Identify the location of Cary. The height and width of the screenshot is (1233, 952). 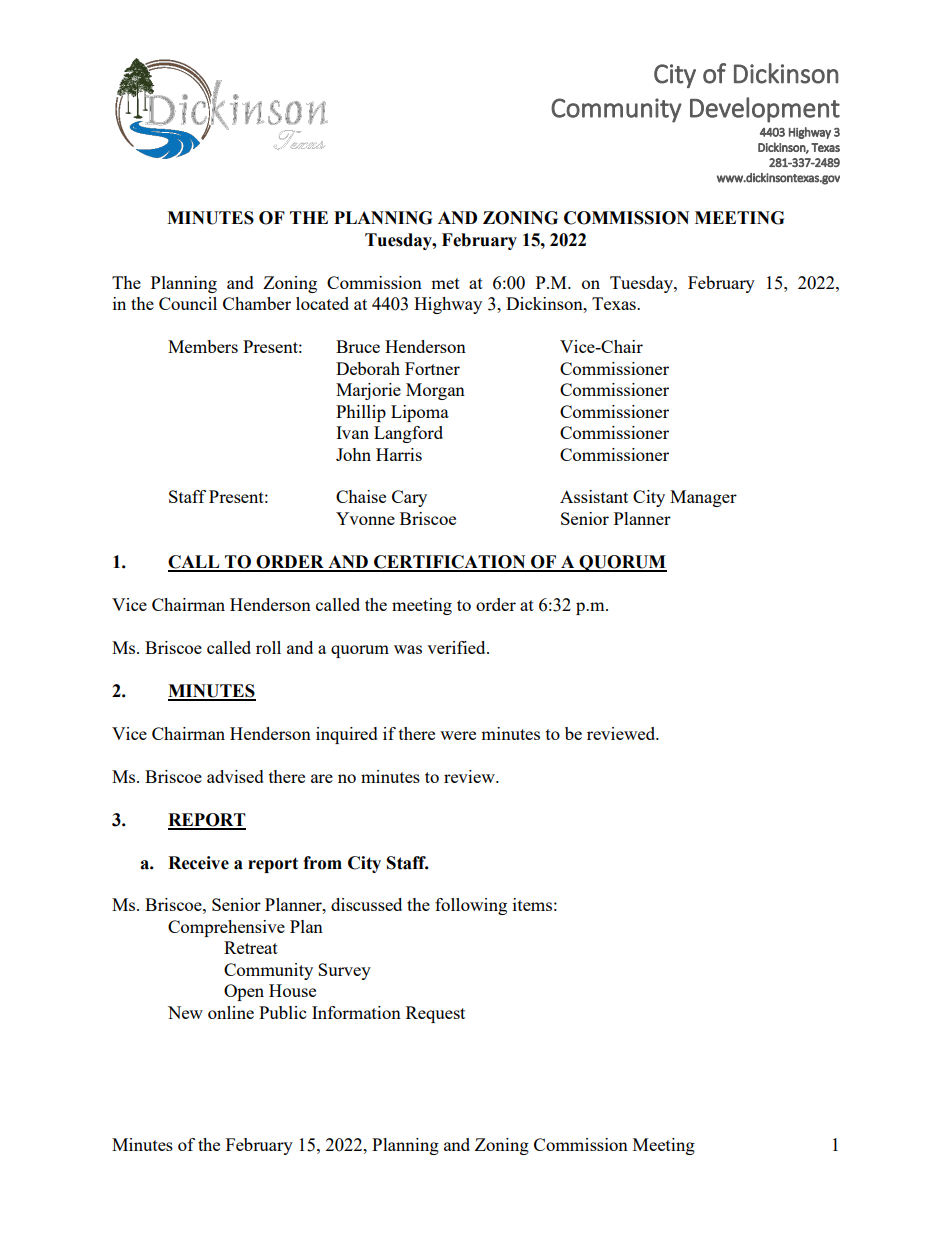
(409, 498).
